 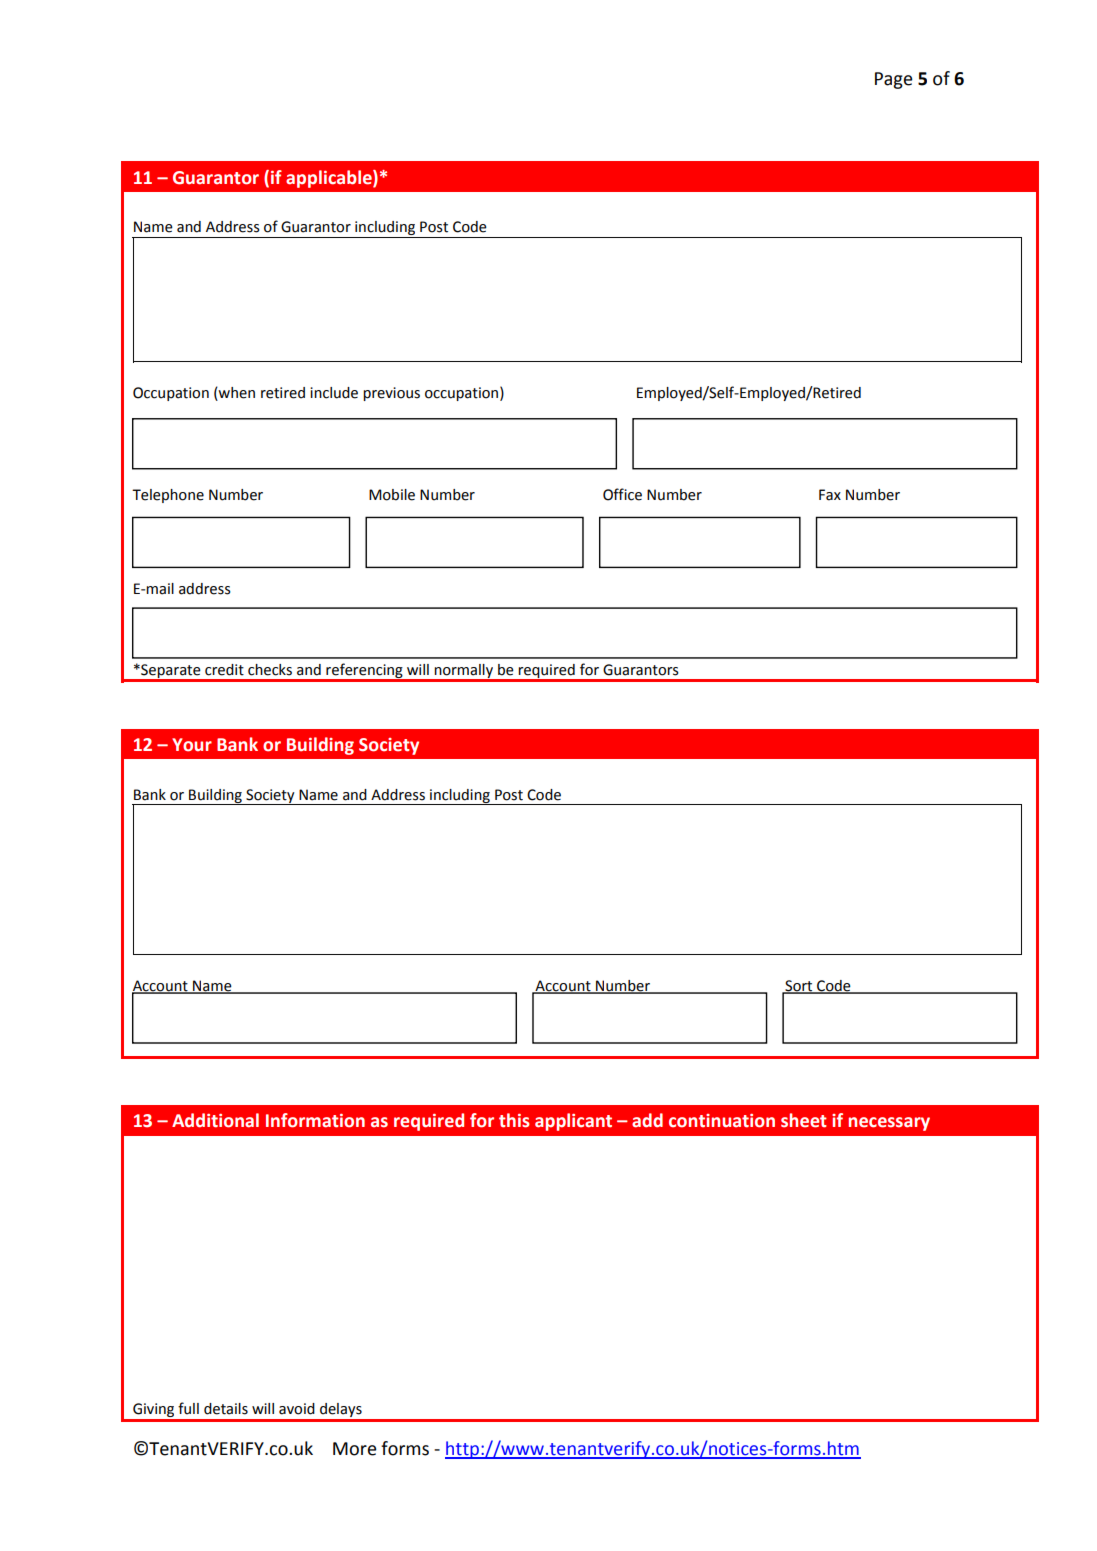 What do you see at coordinates (355, 1449) in the screenshot?
I see `More` at bounding box center [355, 1449].
